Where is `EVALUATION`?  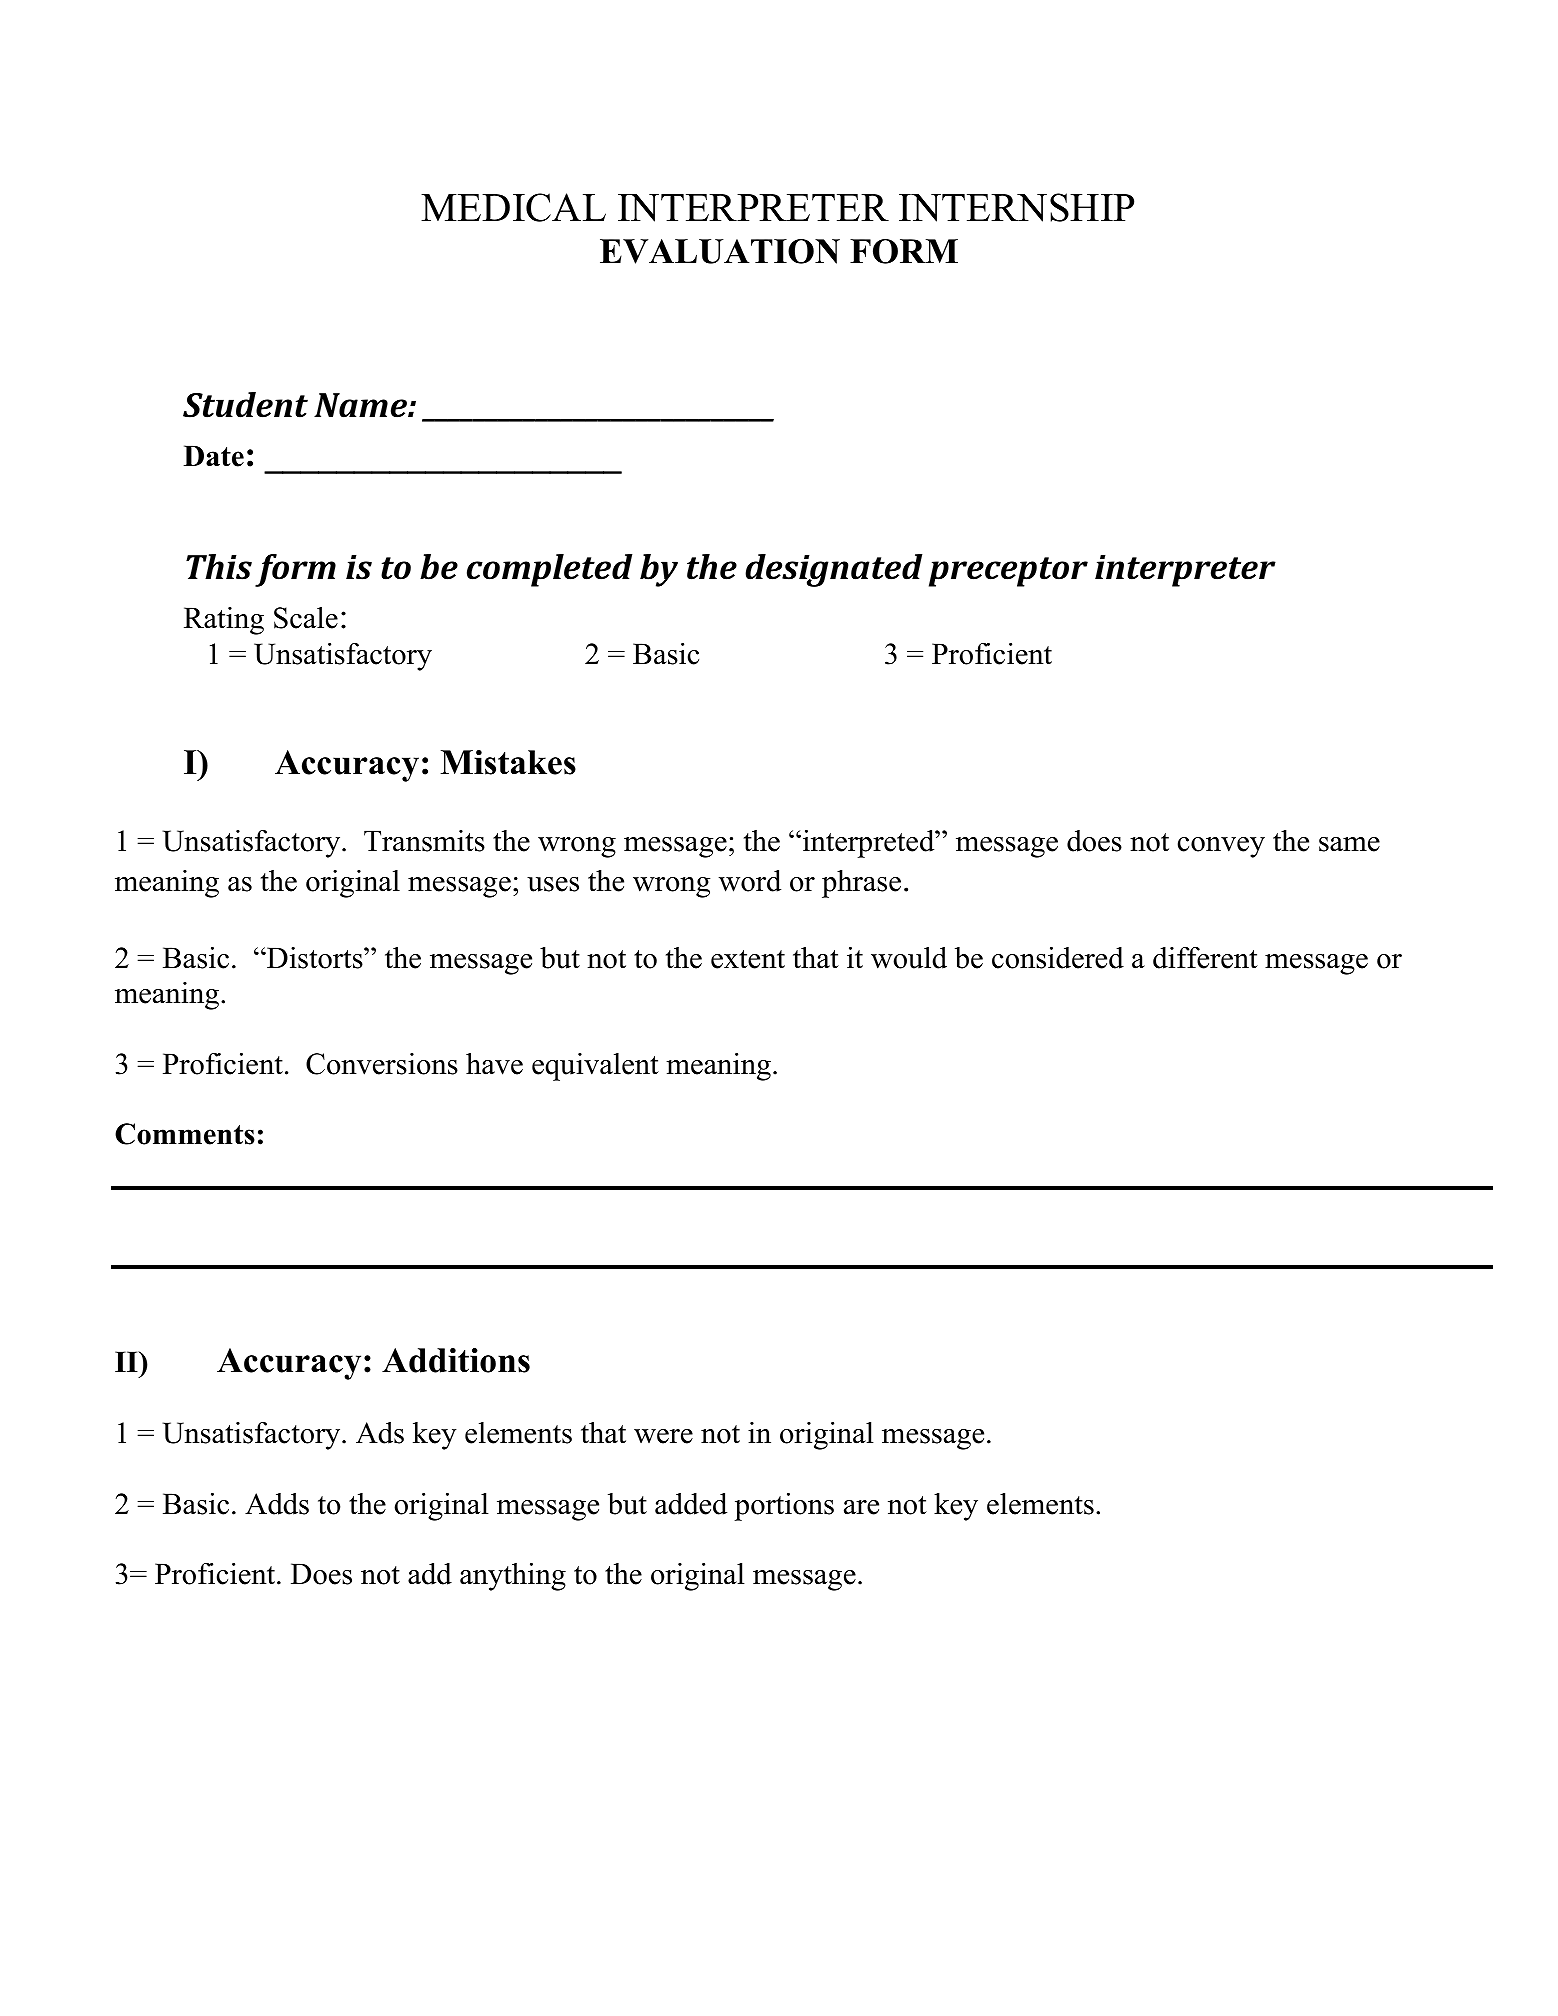 EVALUATION is located at coordinates (720, 251).
